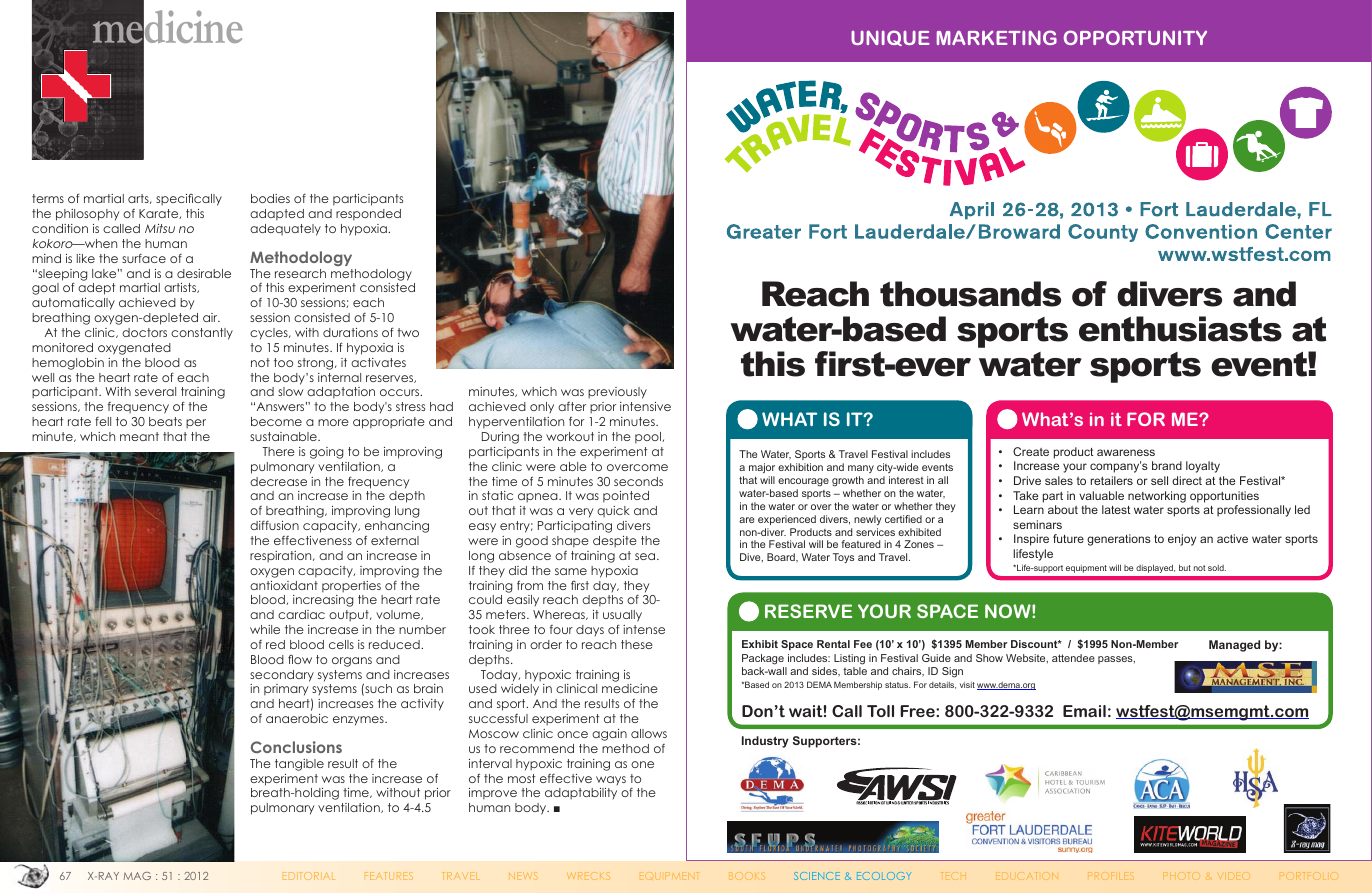 This screenshot has width=1372, height=893. What do you see at coordinates (139, 199) in the screenshot?
I see `arts` at bounding box center [139, 199].
